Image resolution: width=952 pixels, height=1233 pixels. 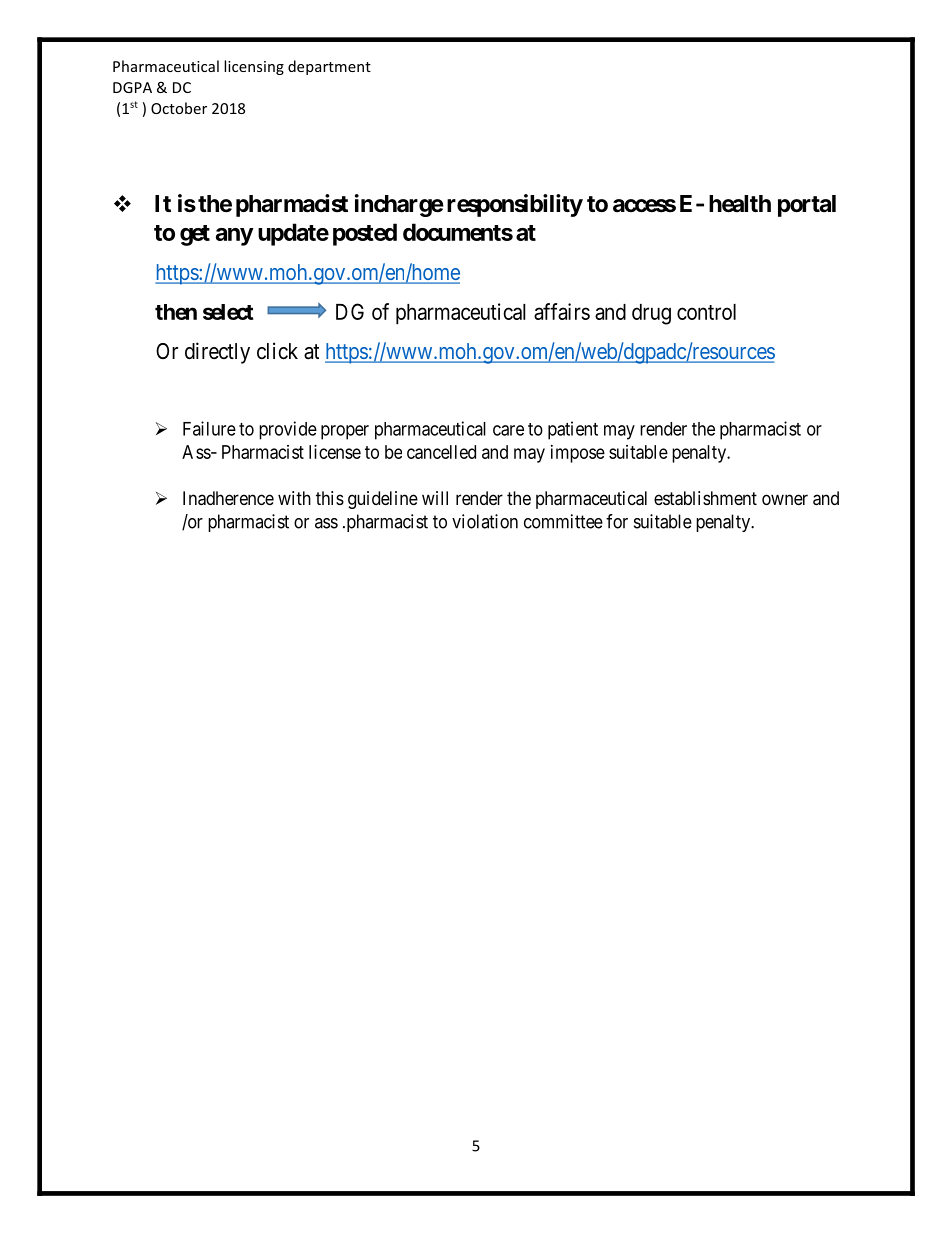 I want to click on drug, so click(x=651, y=314).
